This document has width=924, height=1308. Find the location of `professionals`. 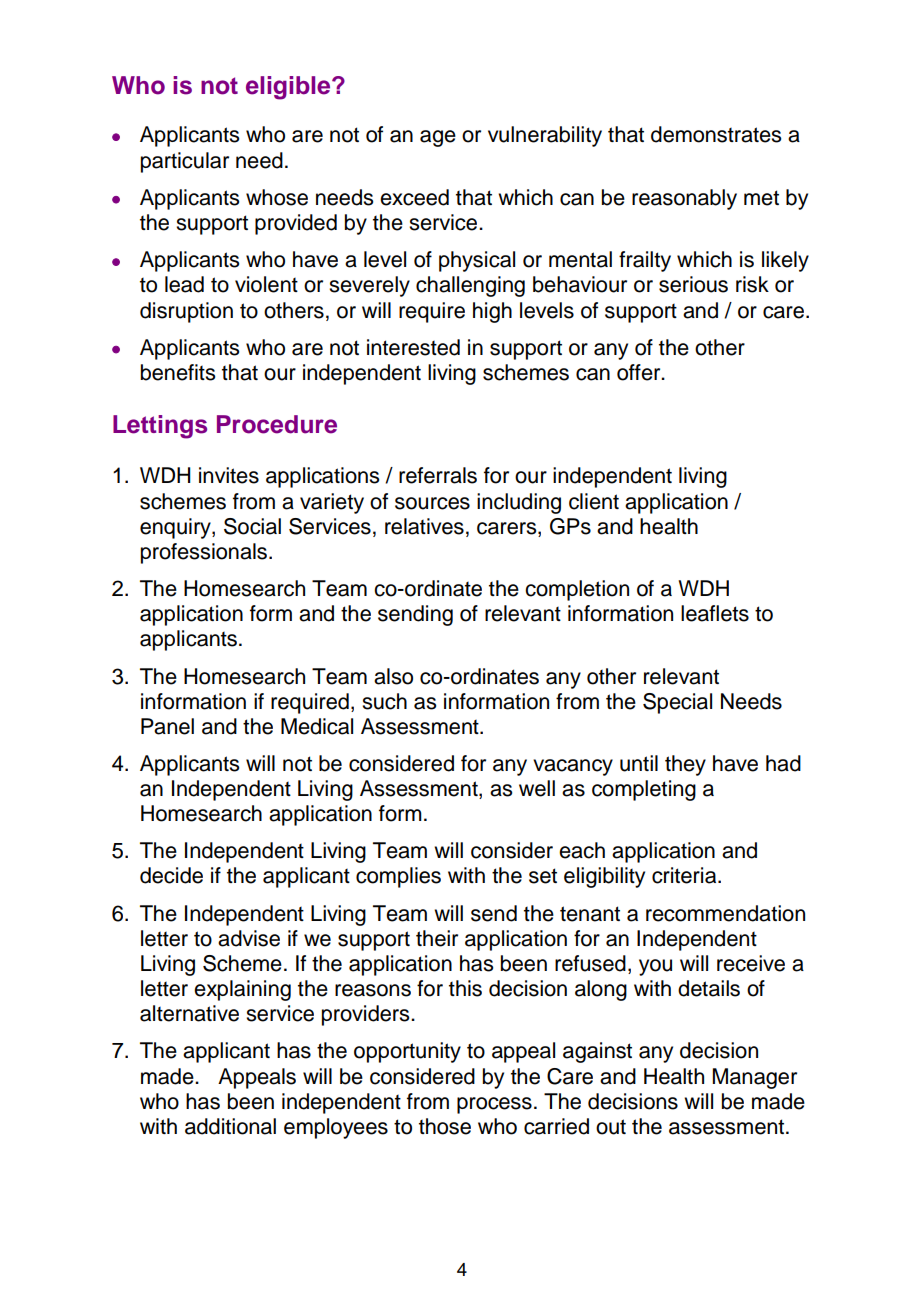

professionals is located at coordinates (204, 553).
